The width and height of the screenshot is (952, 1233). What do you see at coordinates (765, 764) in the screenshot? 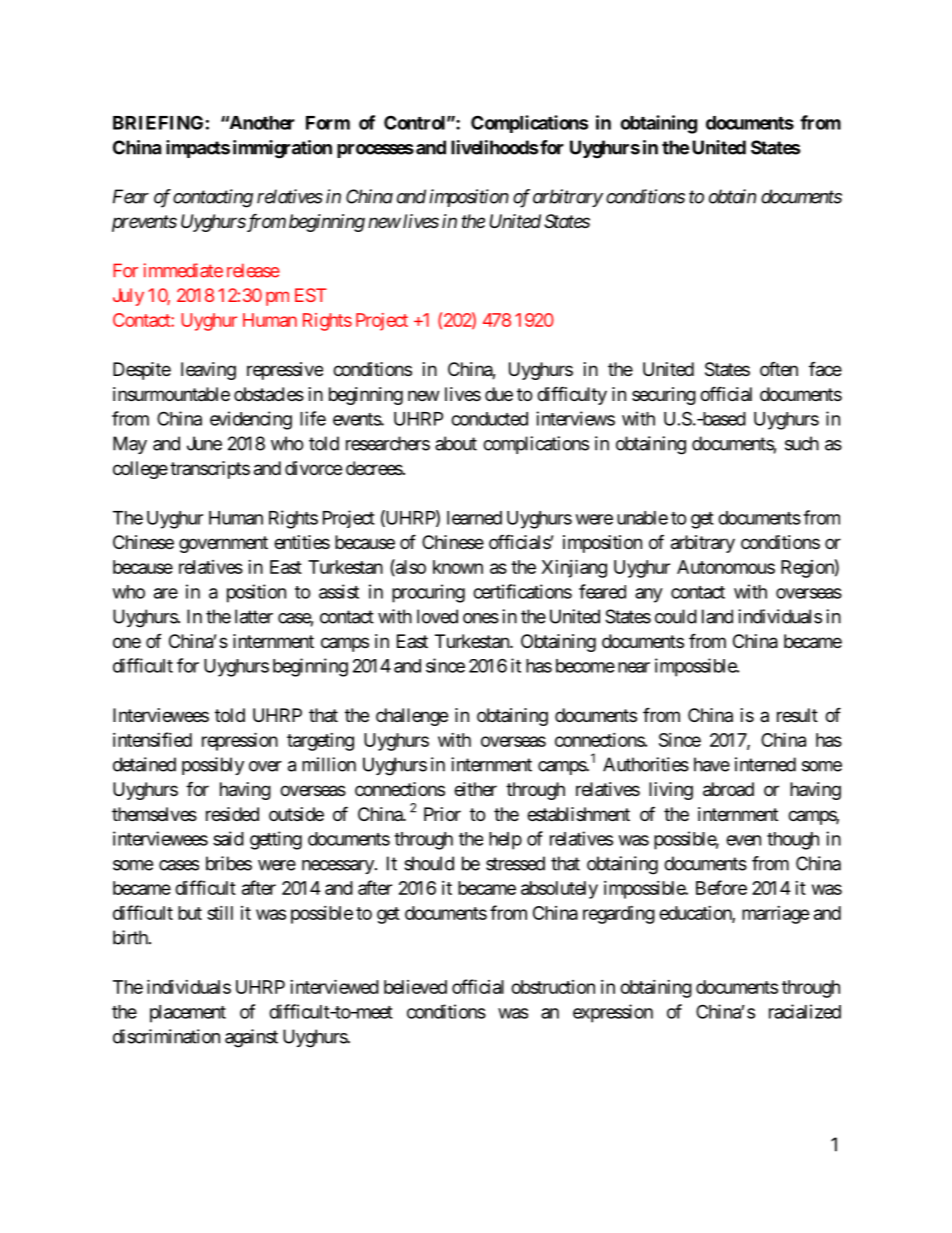
I see `interned` at bounding box center [765, 764].
